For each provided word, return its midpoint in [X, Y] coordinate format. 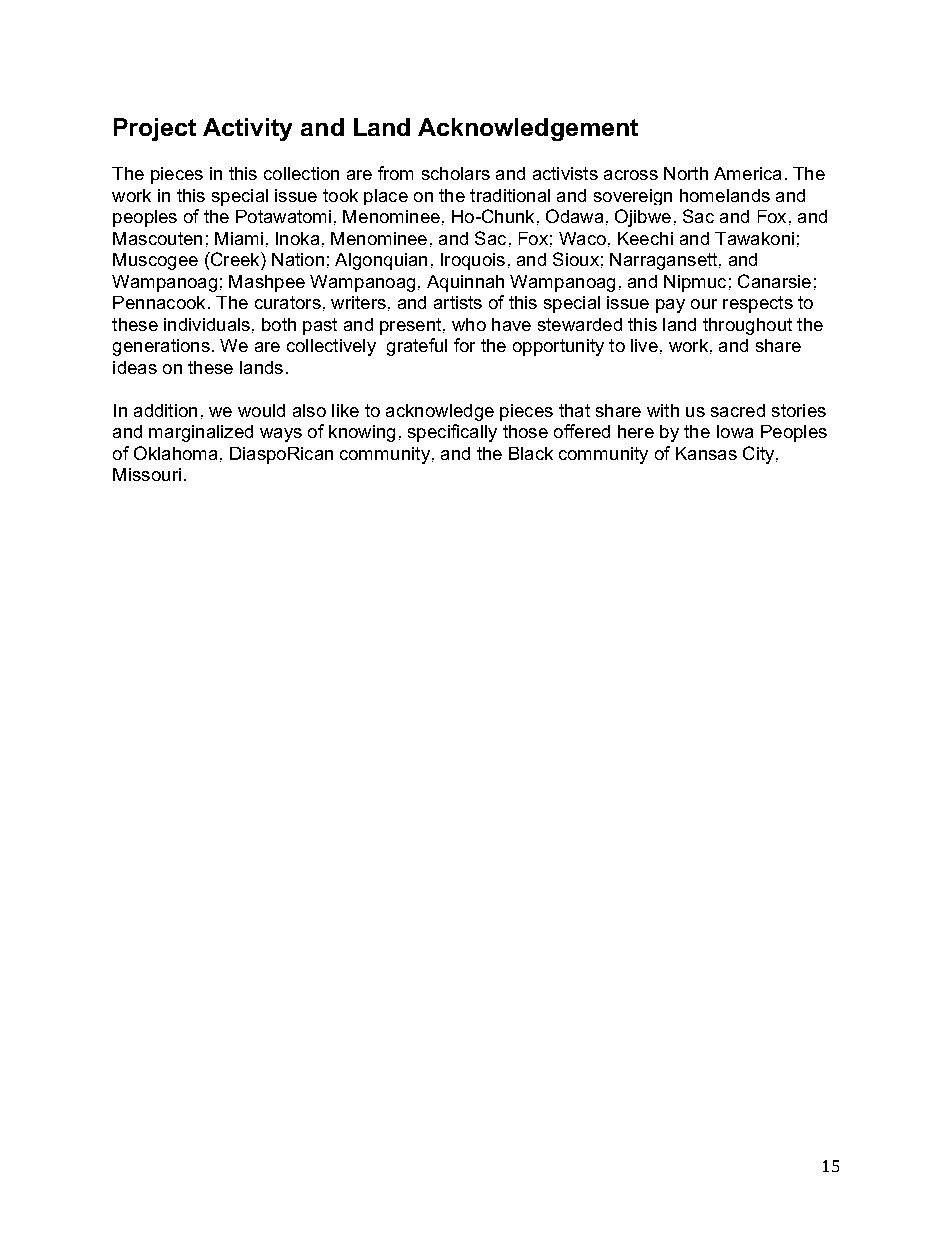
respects [758, 304]
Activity [247, 129]
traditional [510, 195]
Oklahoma [175, 453]
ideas [135, 367]
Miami [239, 238]
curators [288, 302]
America [747, 173]
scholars [456, 173]
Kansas [706, 453]
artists [458, 302]
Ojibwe [643, 218]
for [464, 345]
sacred [738, 410]
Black [531, 453]
